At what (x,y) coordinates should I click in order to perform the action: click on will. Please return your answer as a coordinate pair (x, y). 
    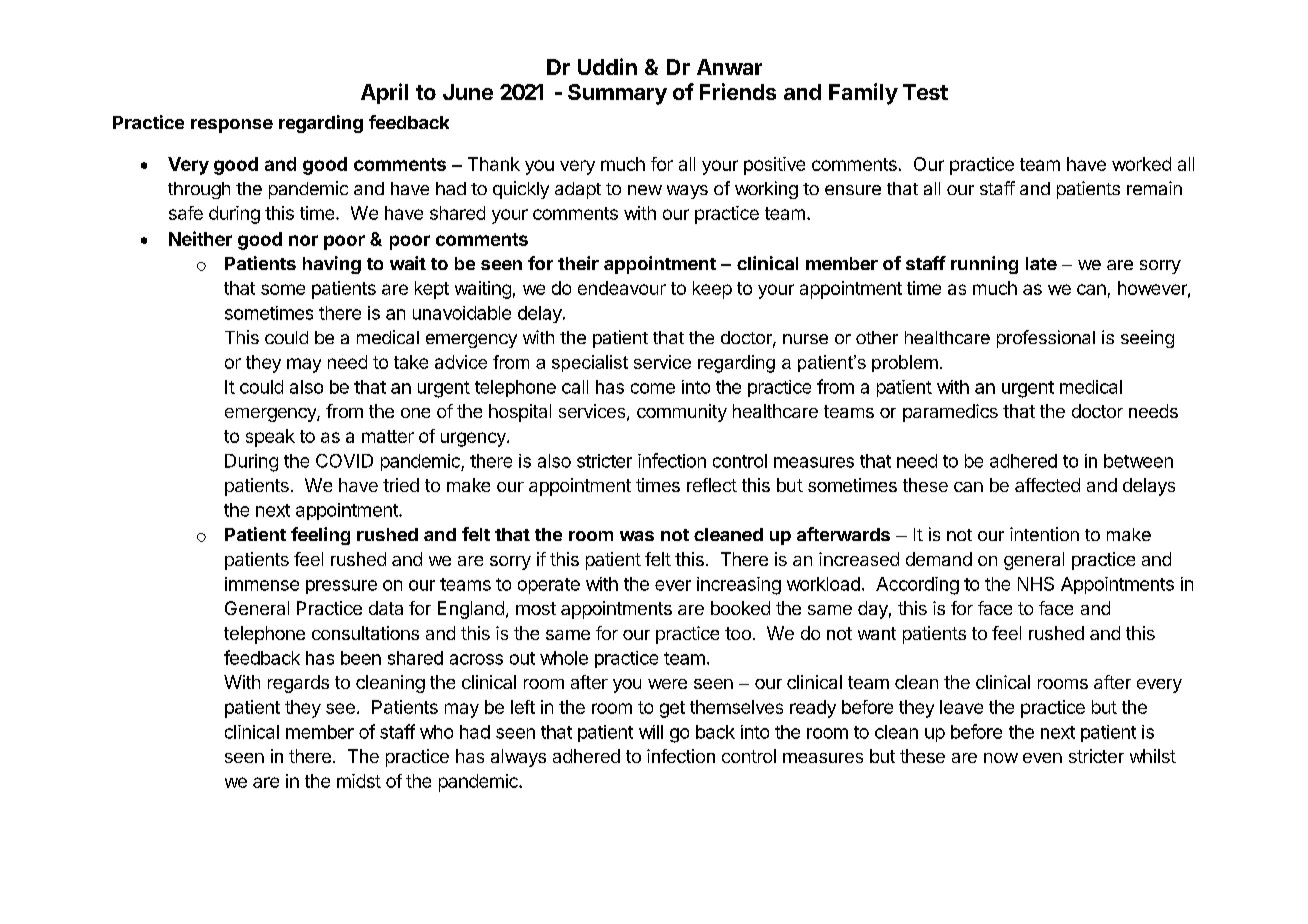
    Looking at the image, I should click on (651, 732).
